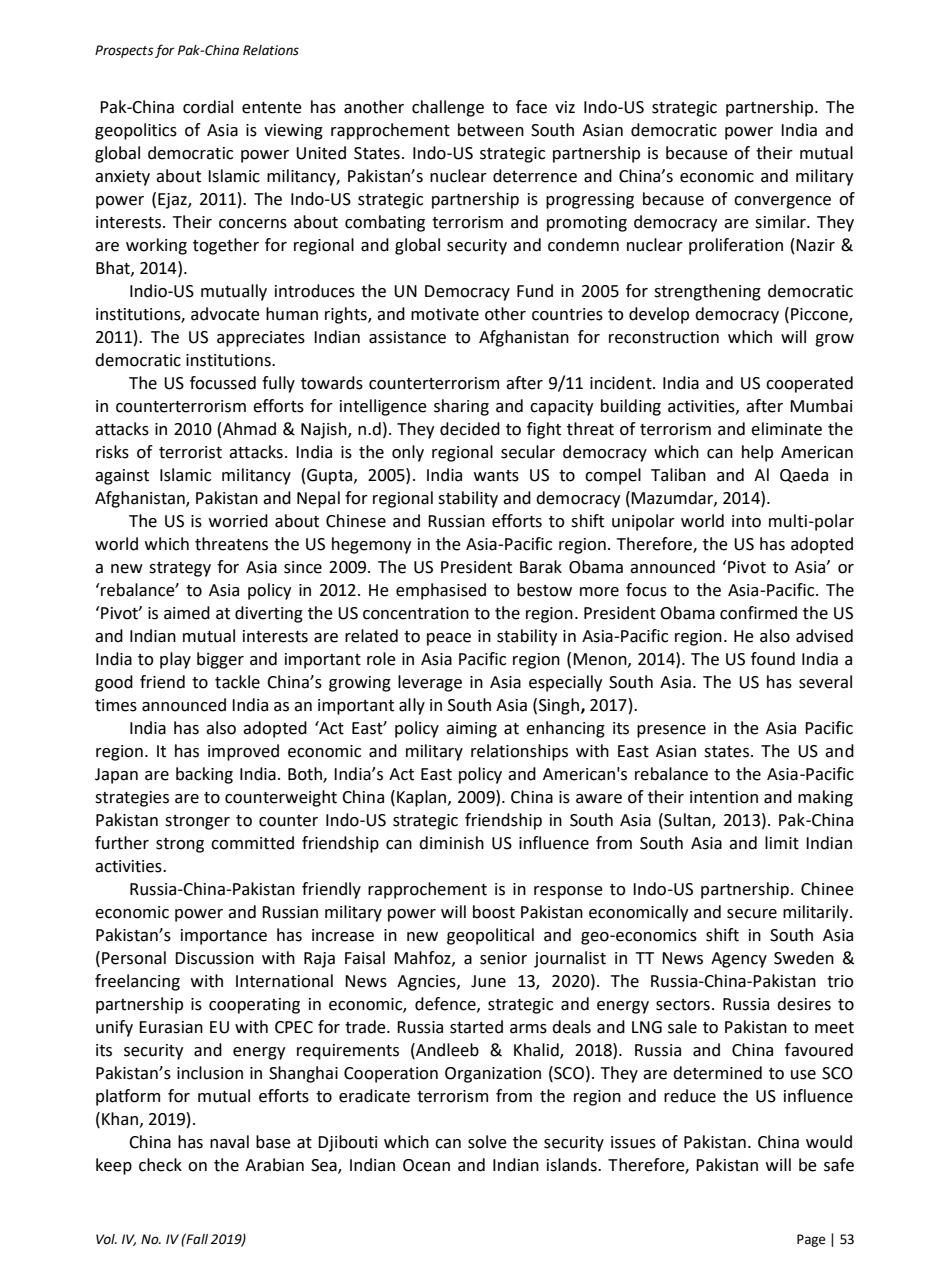 The image size is (949, 1288). I want to click on challenge, so click(448, 108).
